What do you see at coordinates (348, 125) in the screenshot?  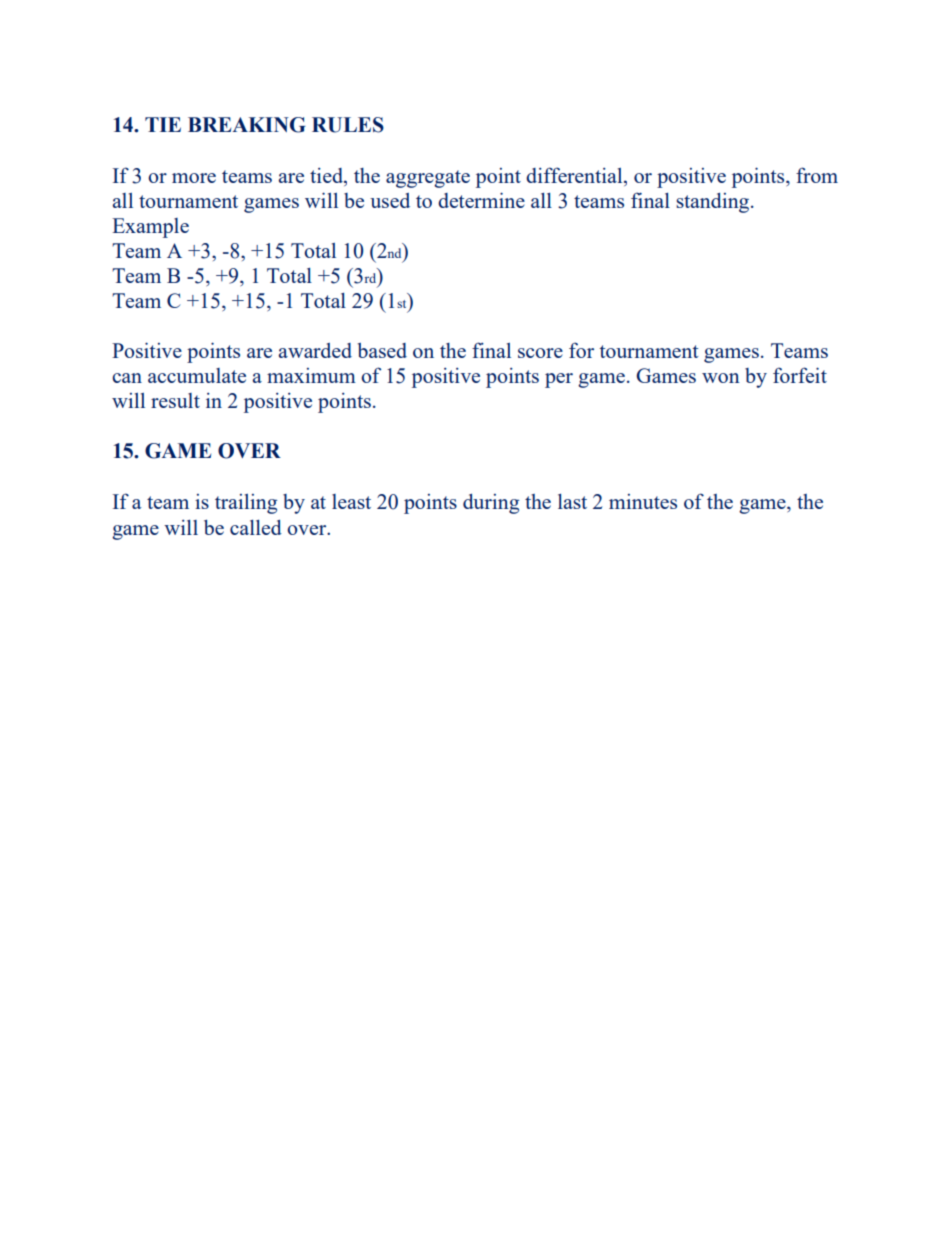 I see `RULES` at bounding box center [348, 125].
